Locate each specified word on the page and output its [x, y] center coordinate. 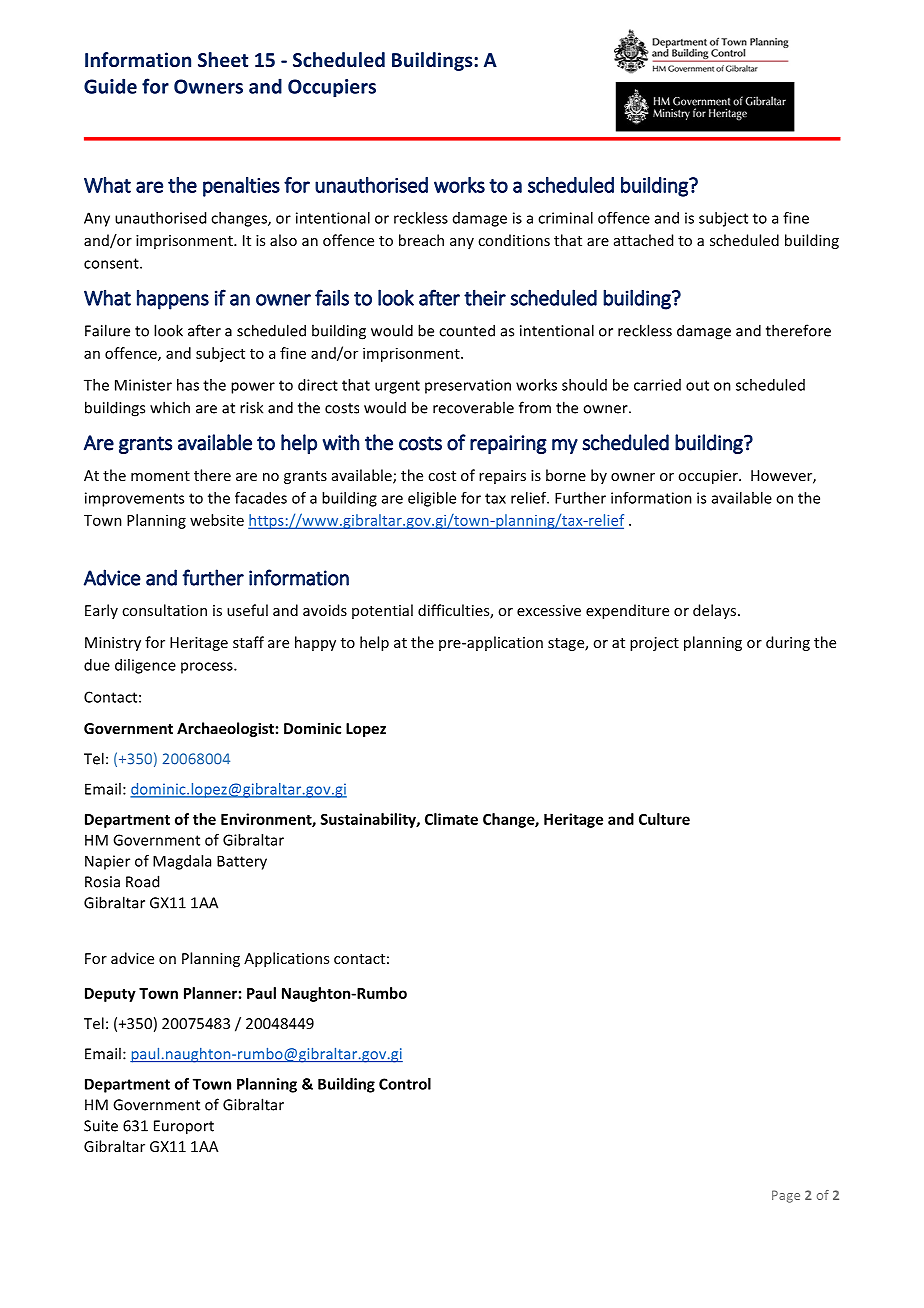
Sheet [223, 59]
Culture [664, 819]
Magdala [182, 862]
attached [643, 240]
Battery [242, 862]
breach [421, 240]
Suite [101, 1126]
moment [160, 476]
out [697, 385]
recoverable [473, 407]
